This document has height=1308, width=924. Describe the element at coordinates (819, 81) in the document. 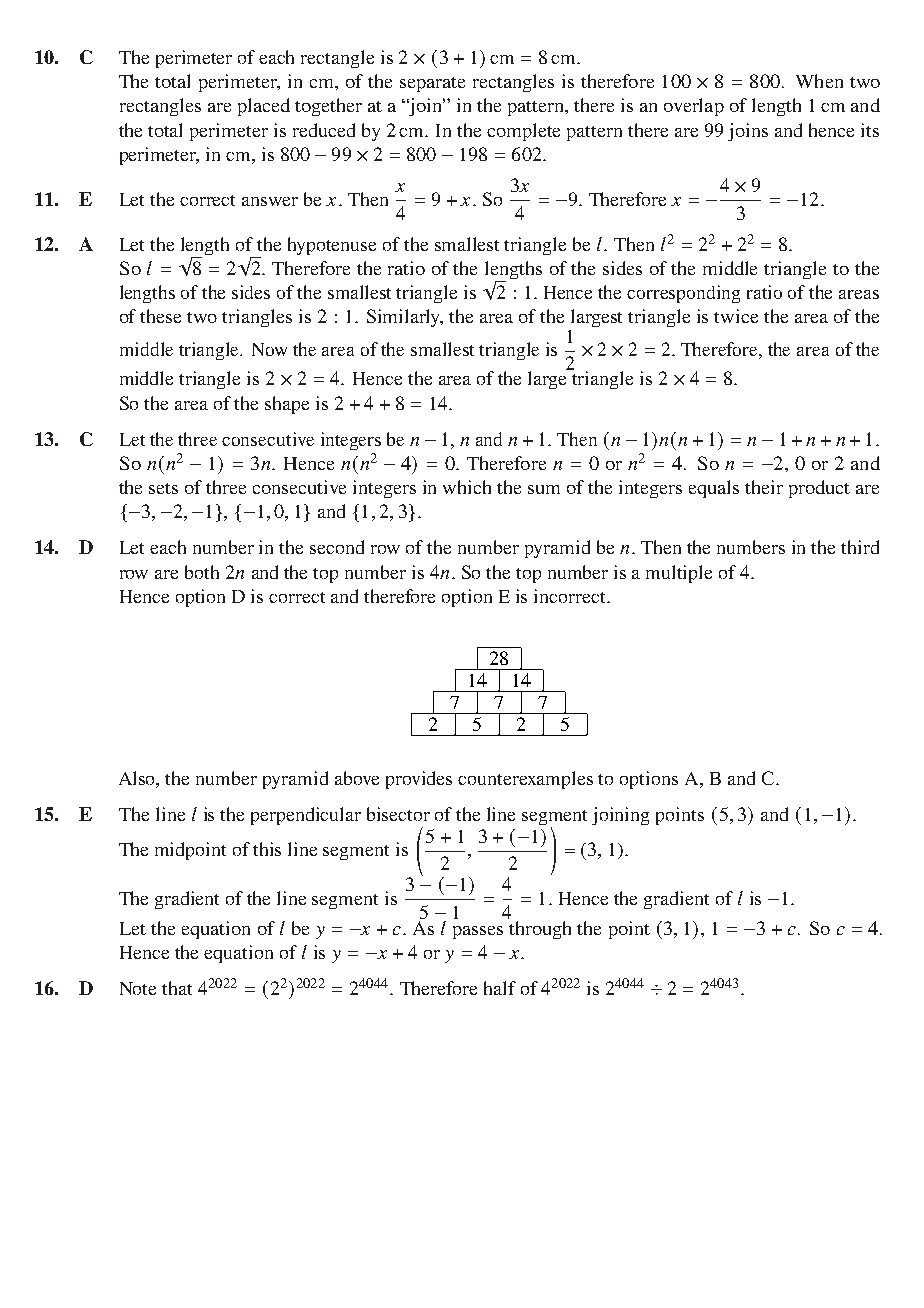

I see `When` at that location.
